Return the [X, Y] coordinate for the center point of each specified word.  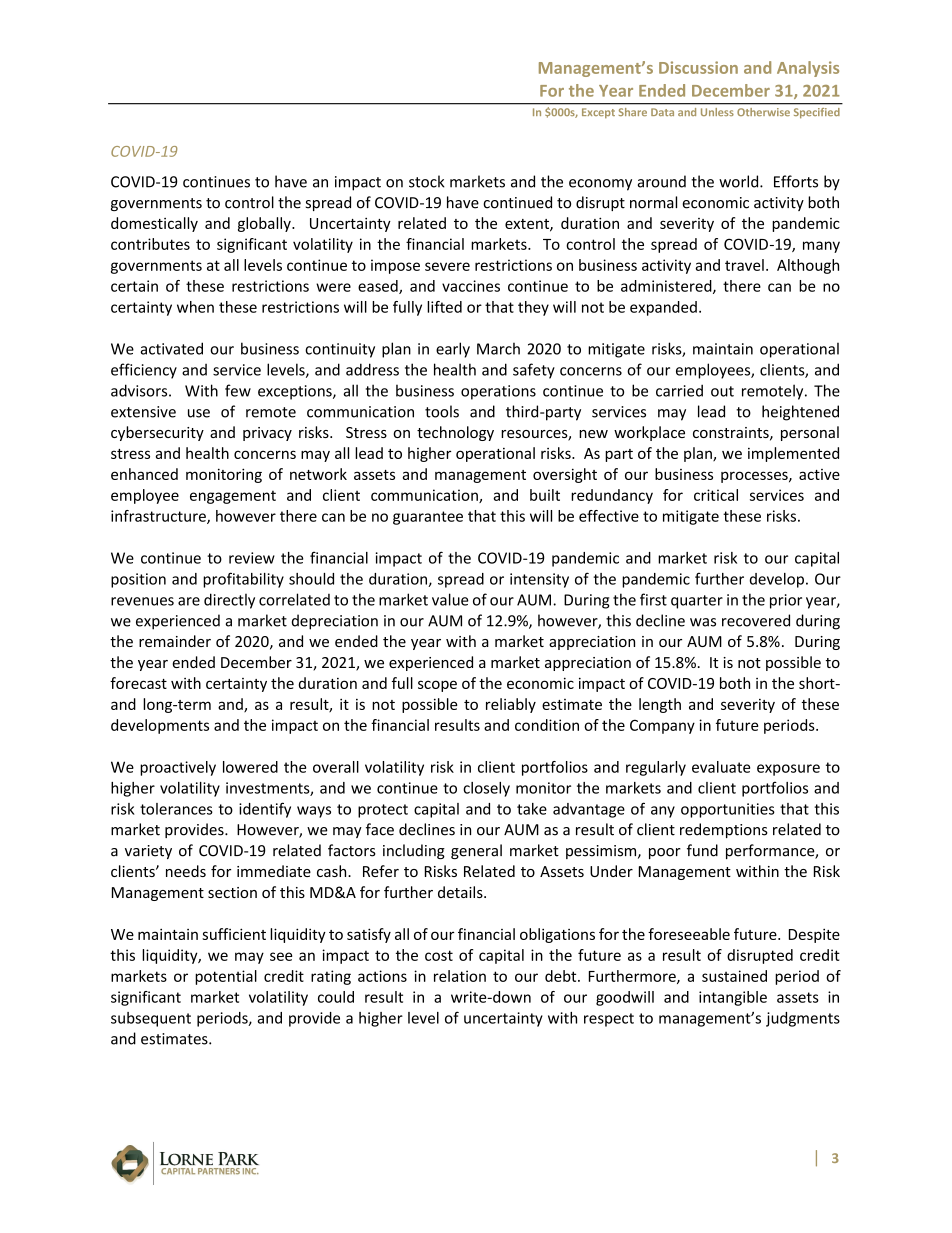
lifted [444, 307]
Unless [717, 112]
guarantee [428, 518]
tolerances [176, 809]
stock [427, 181]
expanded [663, 308]
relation [460, 976]
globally [265, 224]
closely [486, 789]
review [252, 558]
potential [226, 977]
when [195, 307]
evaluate [721, 767]
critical [716, 495]
